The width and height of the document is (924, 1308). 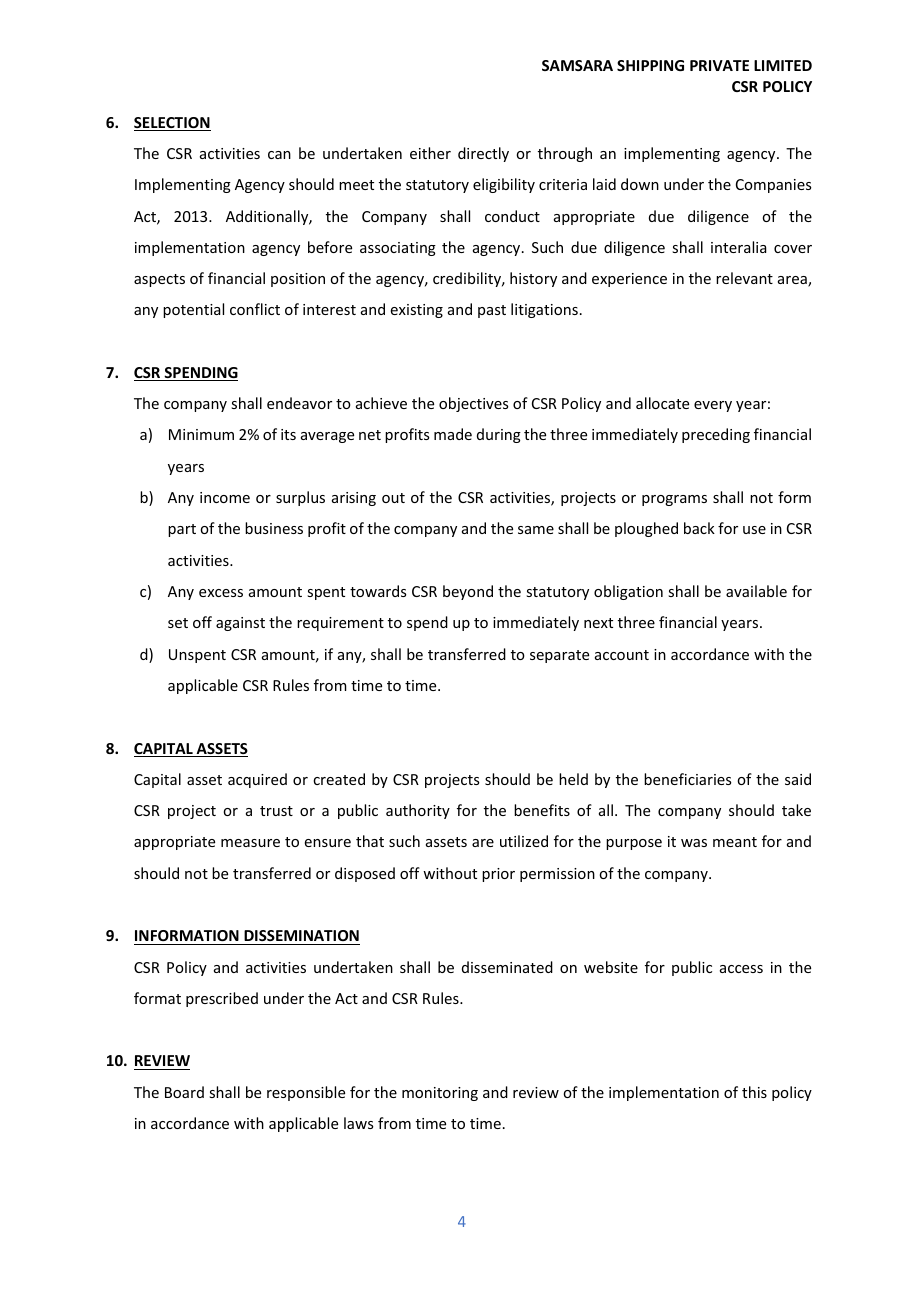 I want to click on Board, so click(x=184, y=1092).
